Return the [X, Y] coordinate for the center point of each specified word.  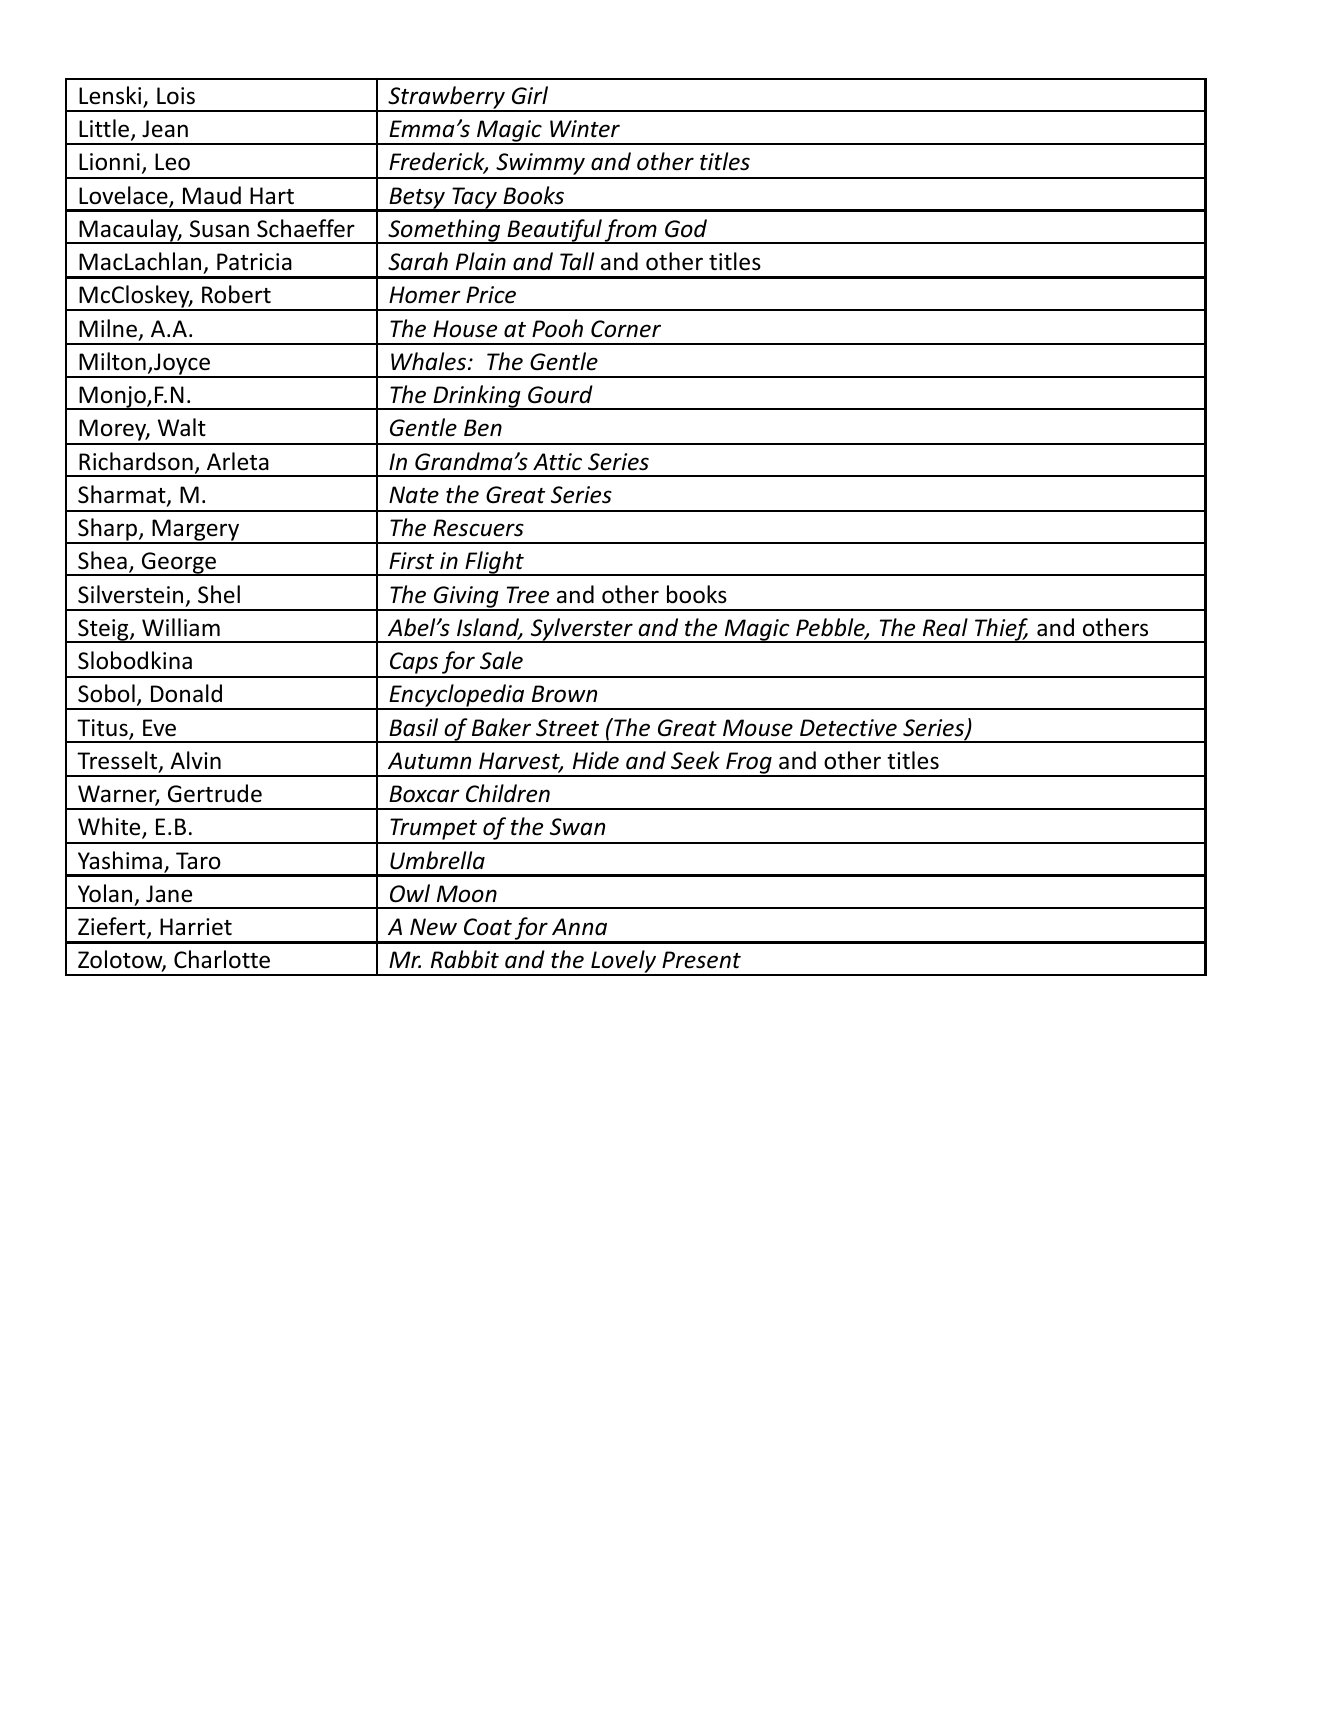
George [178, 564]
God [686, 228]
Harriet [196, 927]
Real [945, 627]
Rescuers [478, 528]
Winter [585, 129]
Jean [165, 129]
